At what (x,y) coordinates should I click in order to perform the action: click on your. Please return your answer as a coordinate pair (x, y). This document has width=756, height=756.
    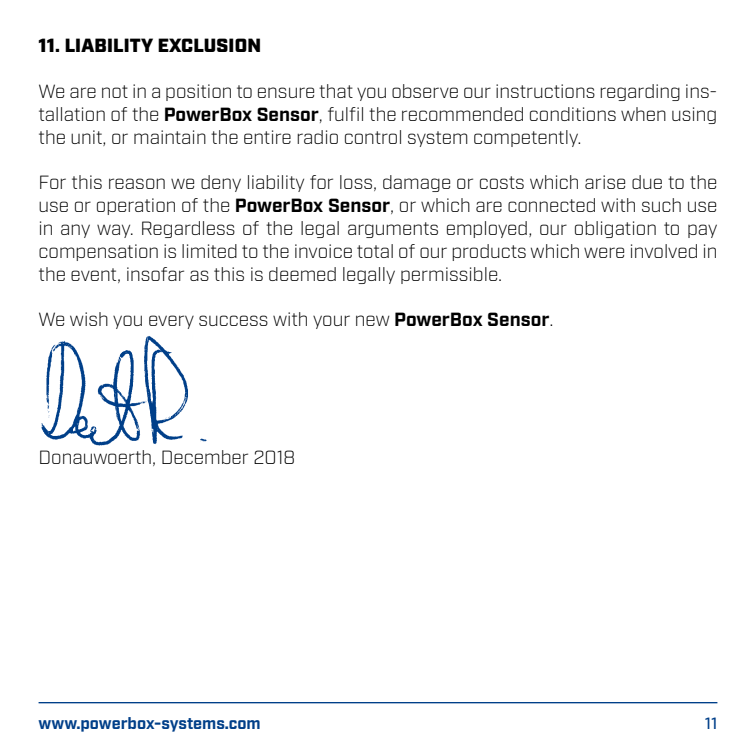
    Looking at the image, I should click on (331, 322).
